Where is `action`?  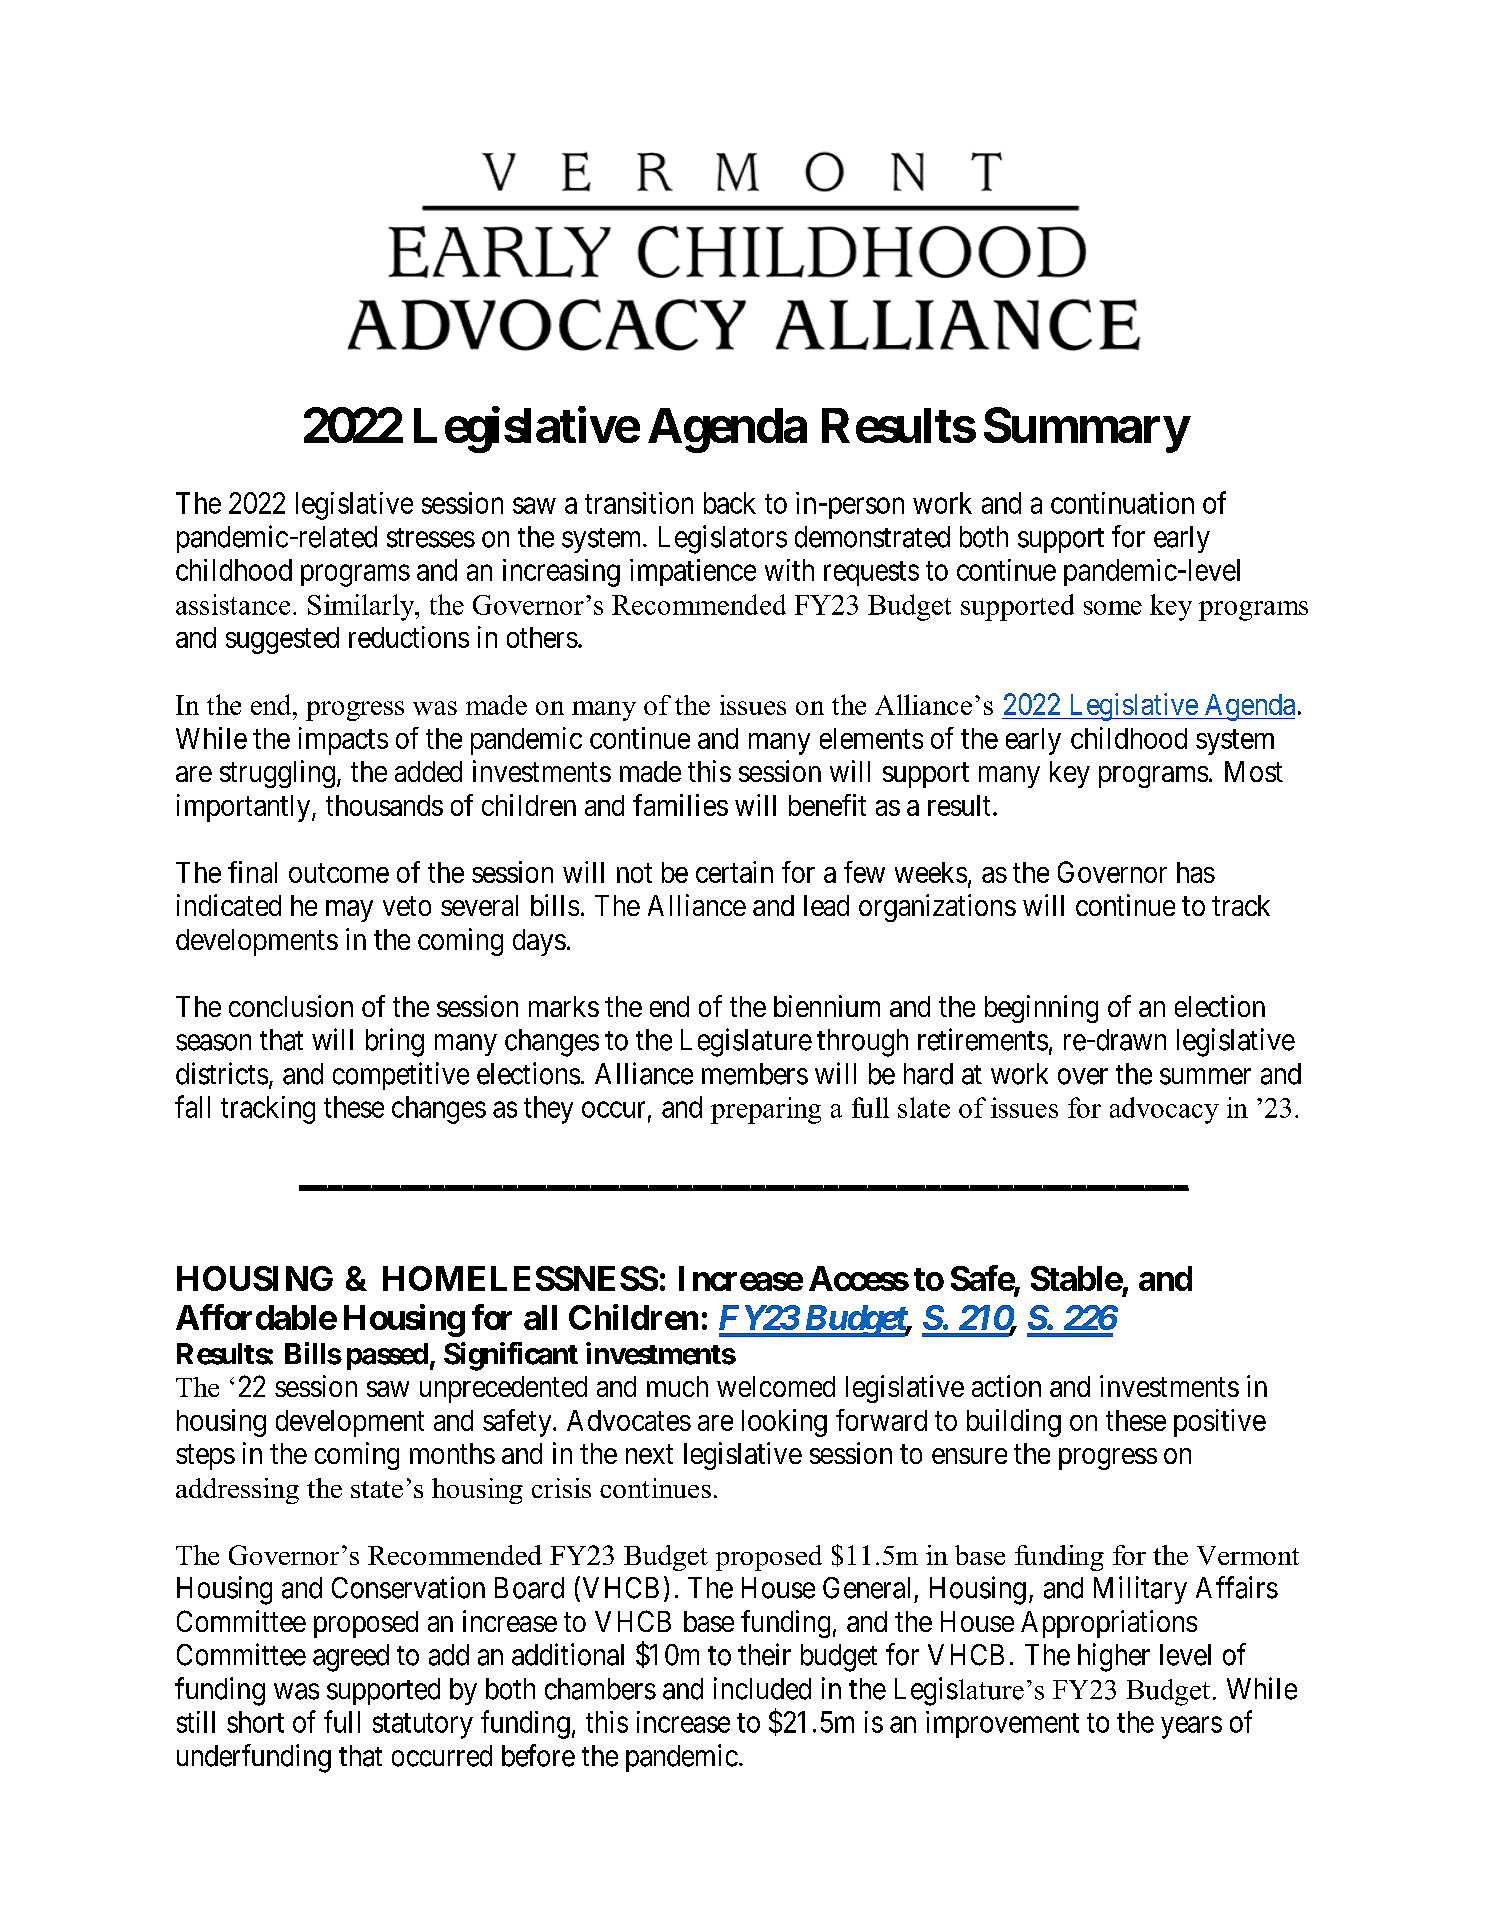 action is located at coordinates (1006, 1386).
